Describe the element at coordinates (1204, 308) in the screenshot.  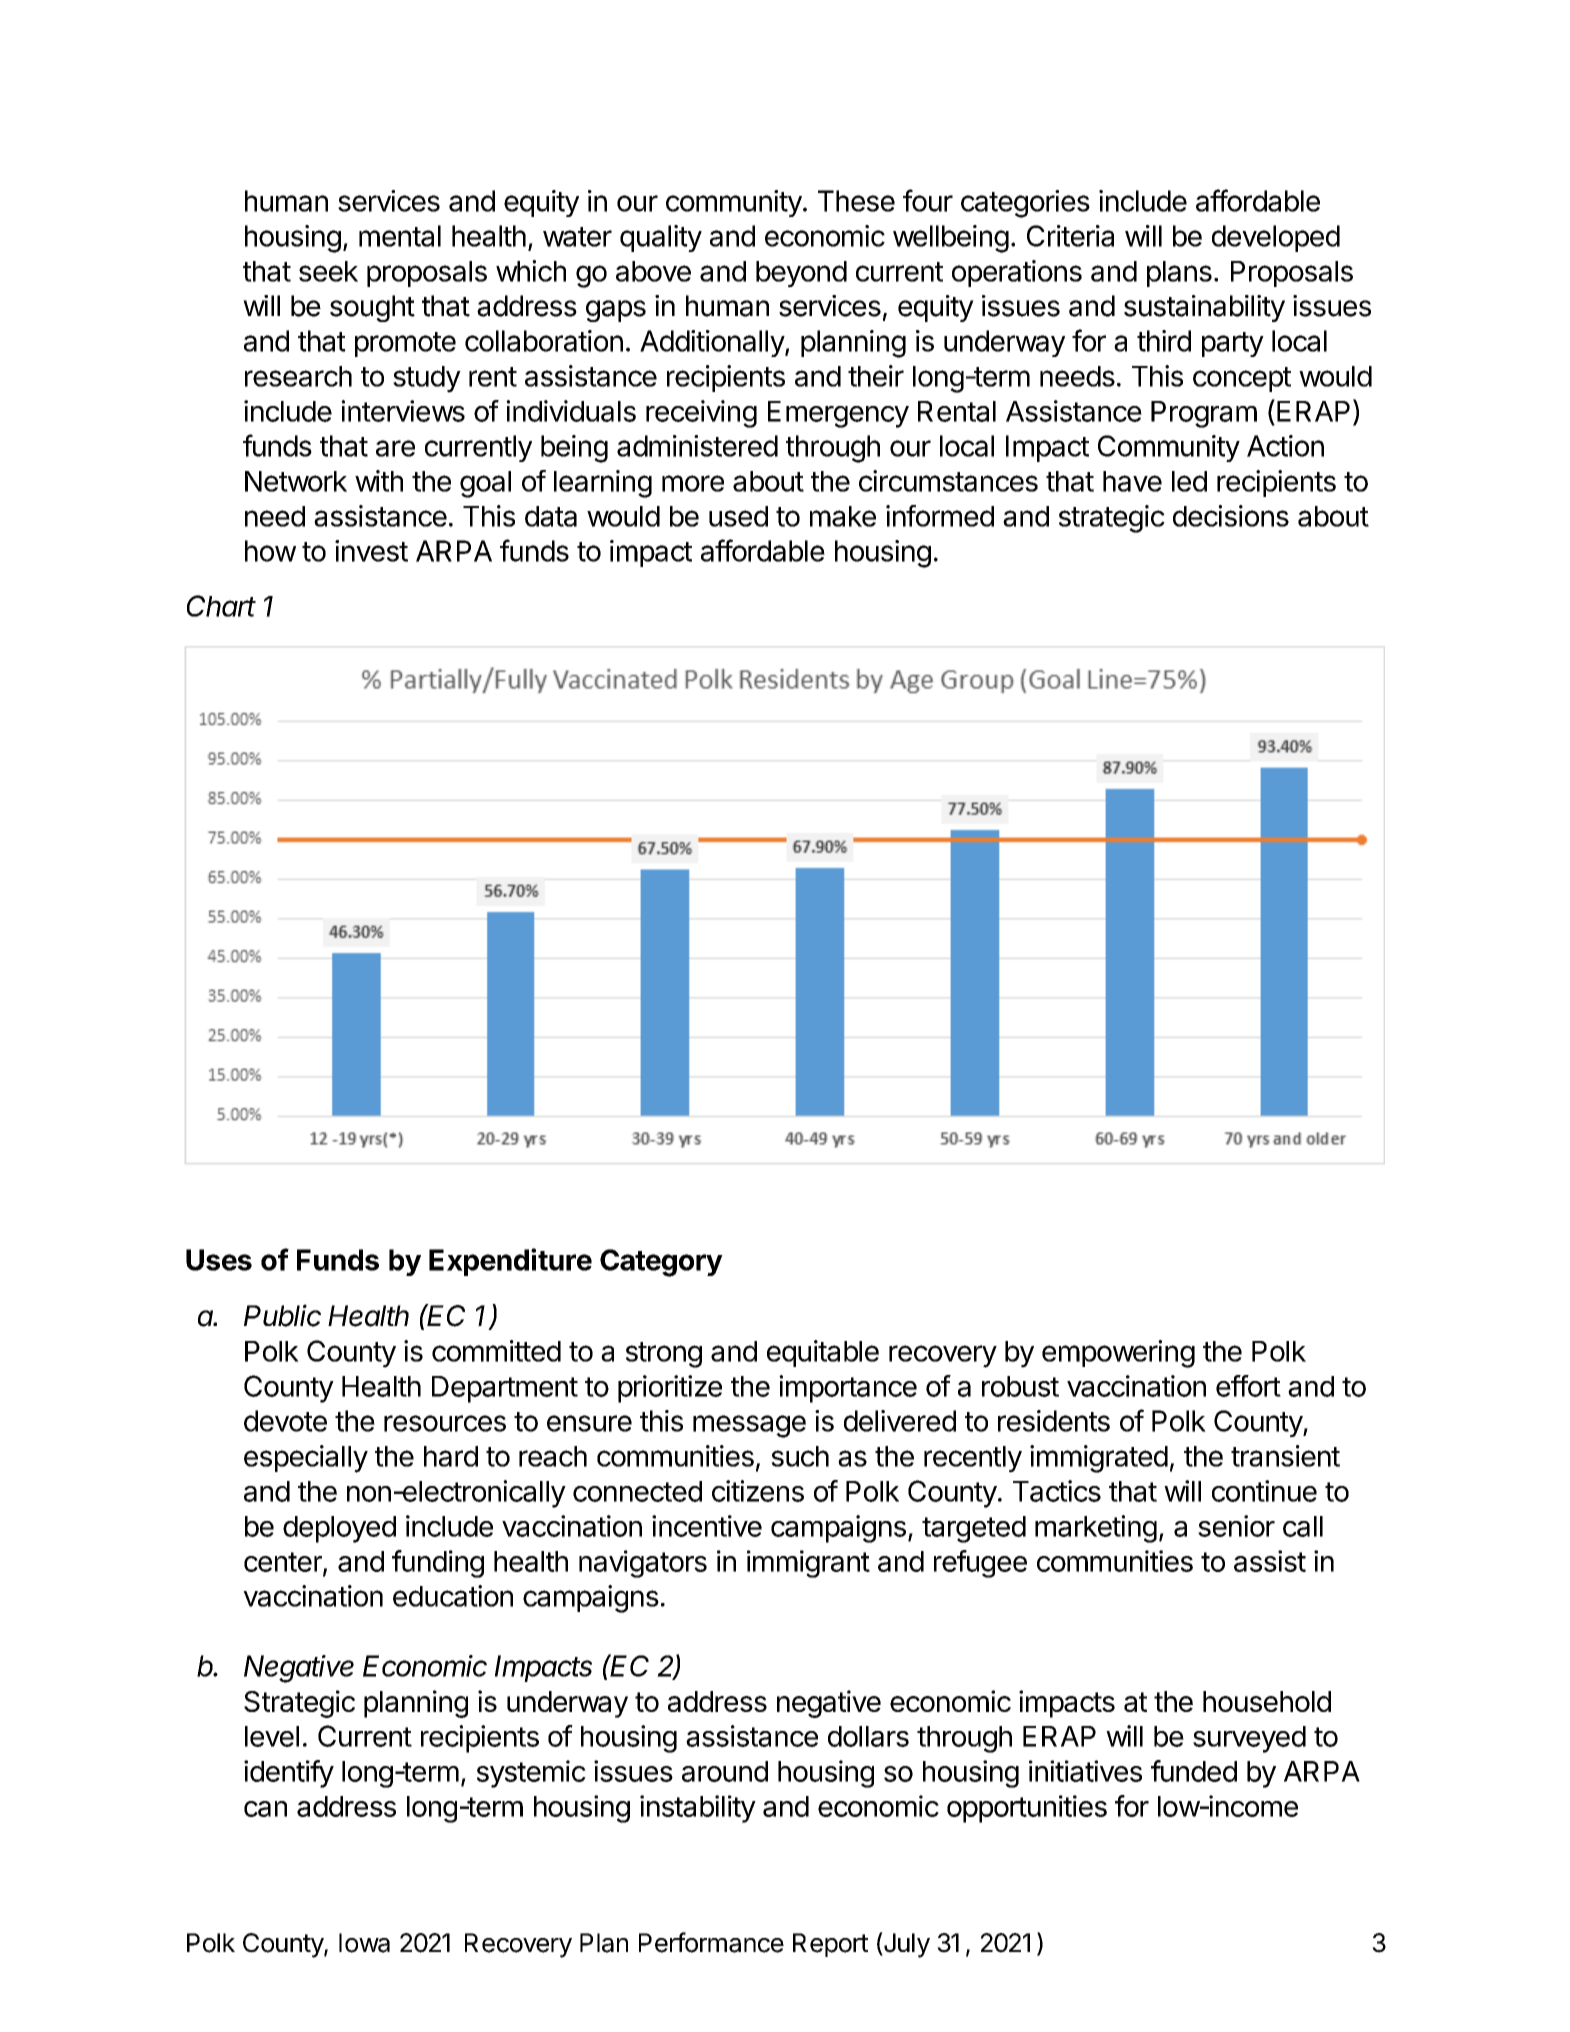
I see `sustainability` at that location.
